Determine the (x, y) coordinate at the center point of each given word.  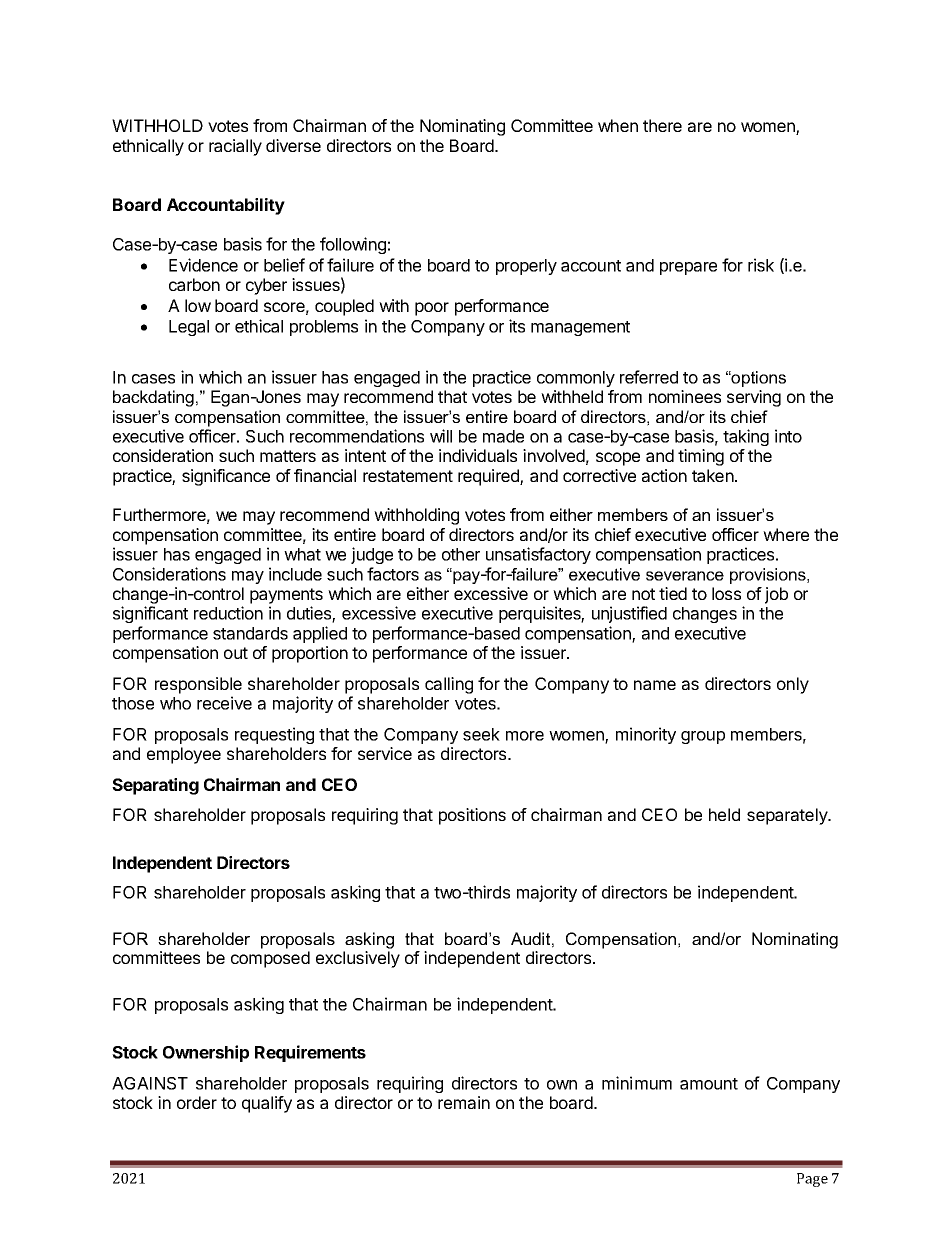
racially (235, 147)
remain (464, 1102)
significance (226, 477)
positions (472, 816)
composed (270, 959)
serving (754, 398)
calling (449, 685)
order (197, 1102)
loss (726, 593)
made (503, 436)
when (618, 125)
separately (788, 816)
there (662, 125)
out (236, 653)
